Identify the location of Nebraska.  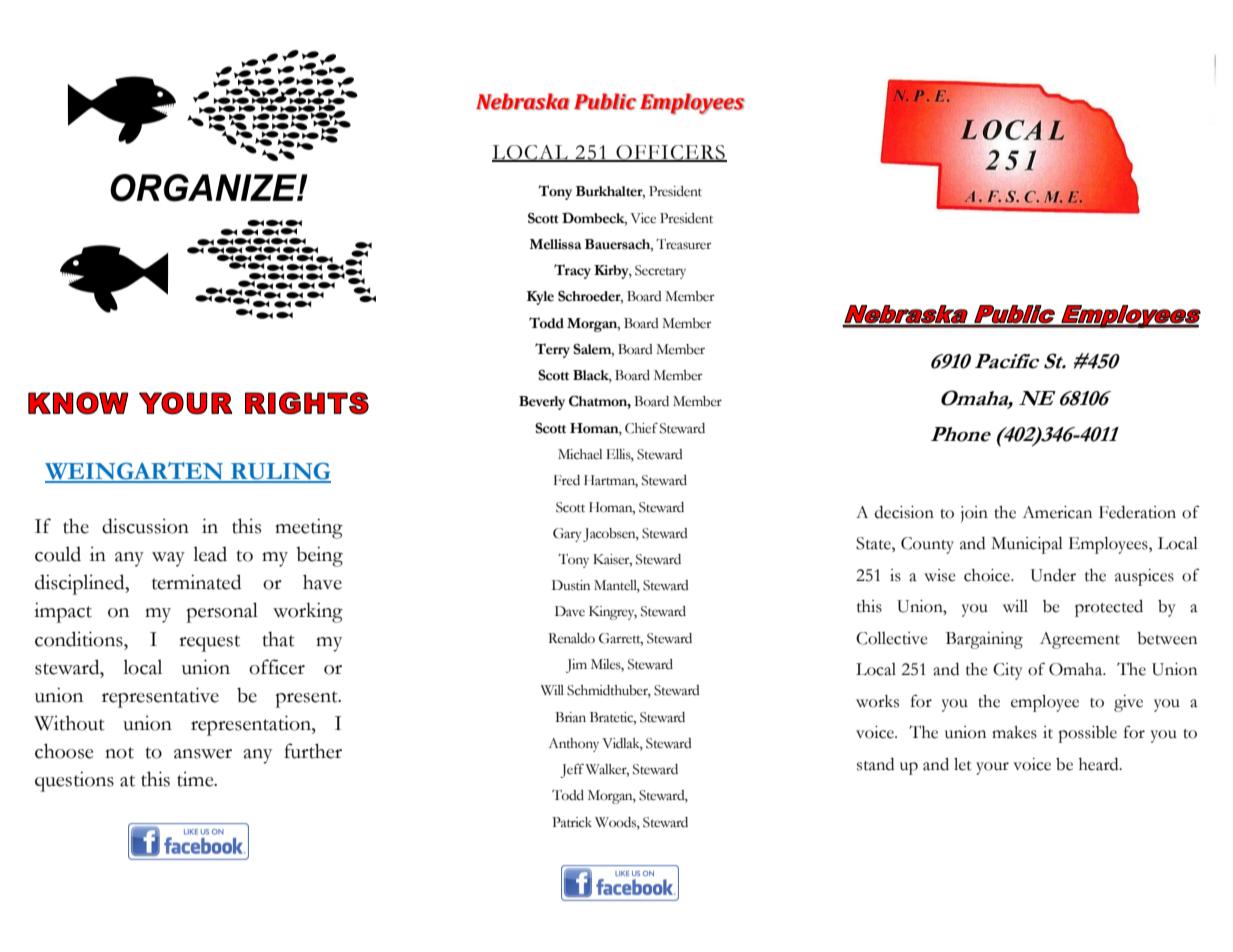
(523, 101).
